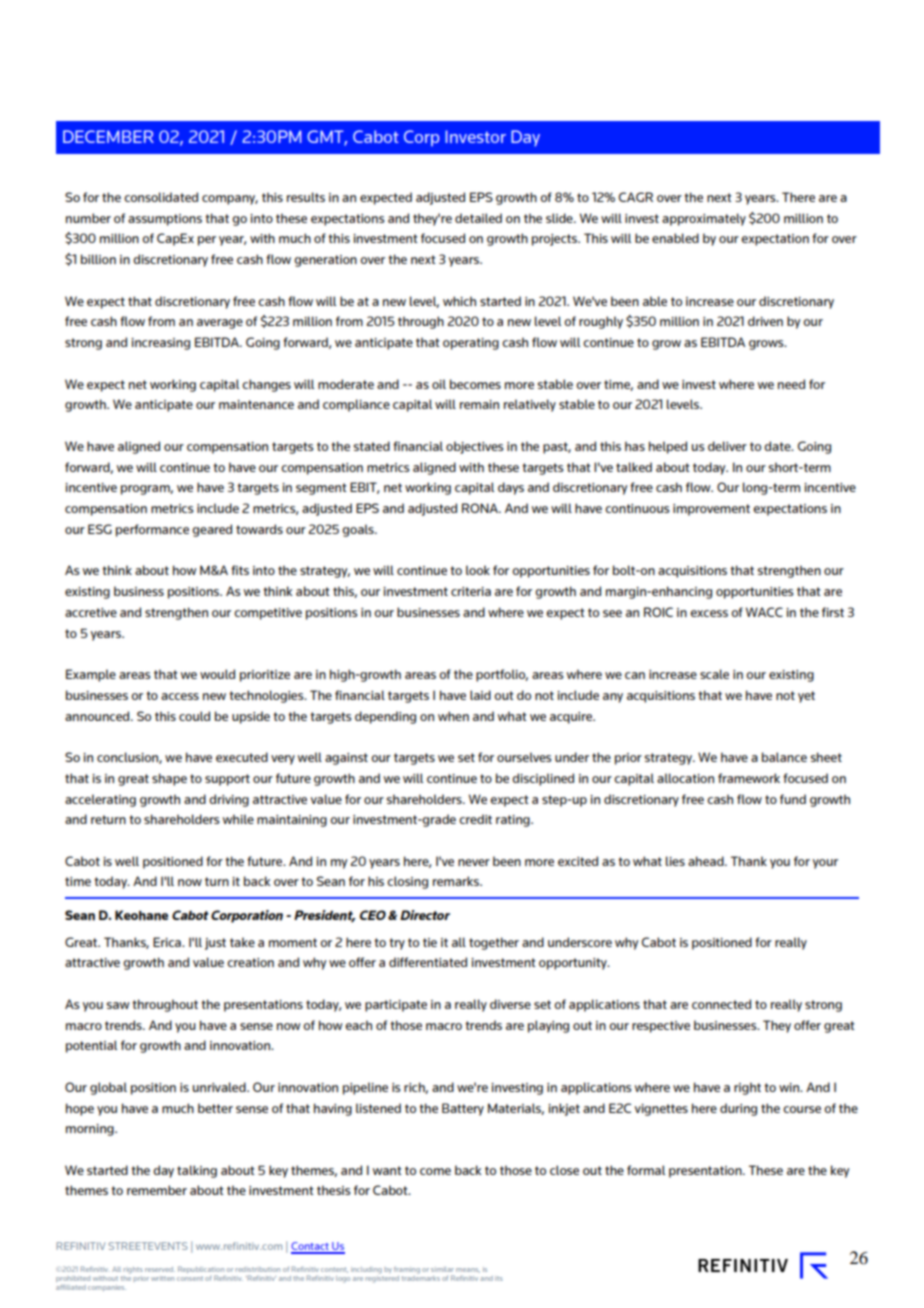 This page has height=1308, width=924. What do you see at coordinates (721, 1004) in the page?
I see `connected` at bounding box center [721, 1004].
